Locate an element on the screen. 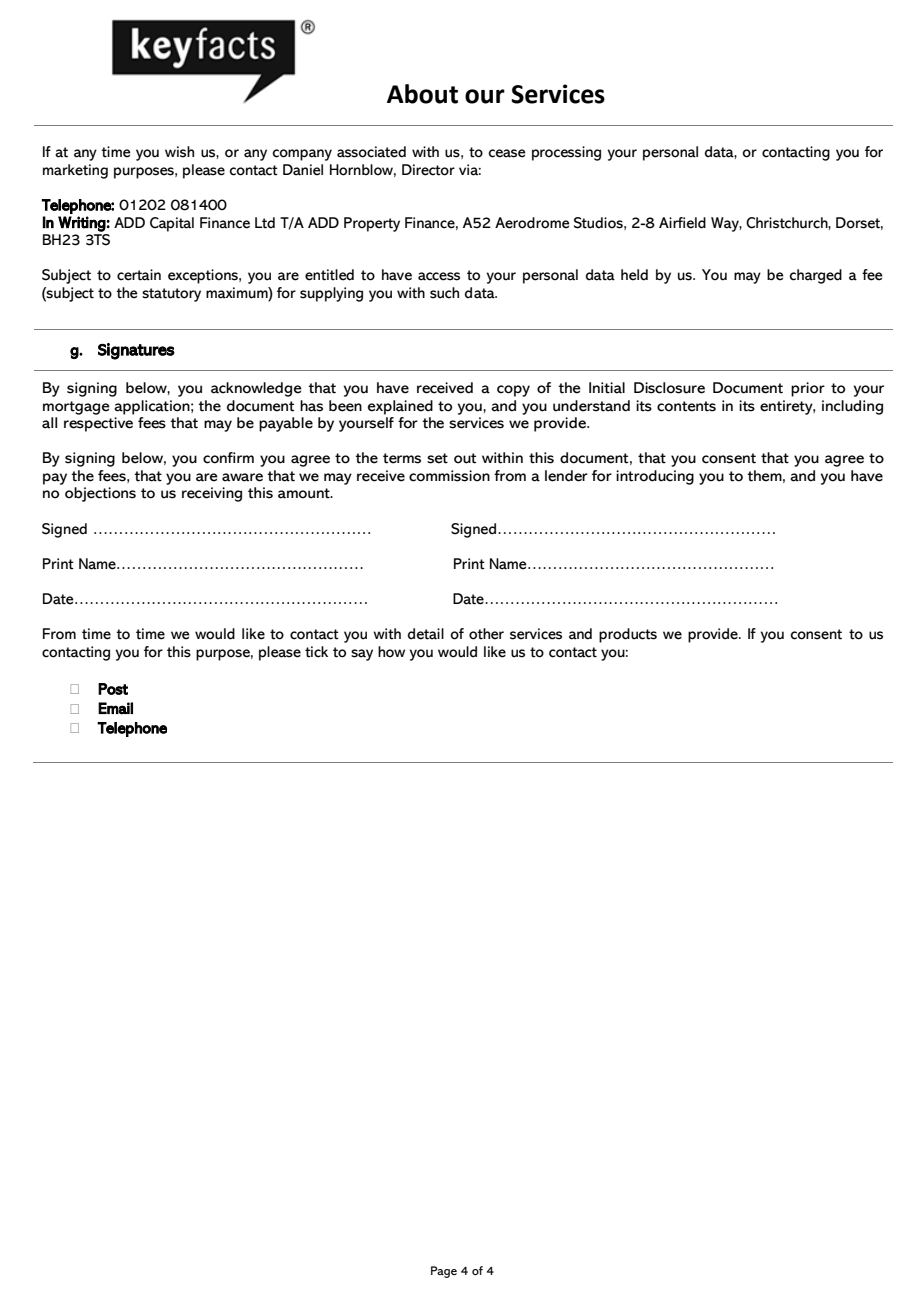  detail is located at coordinates (426, 634).
